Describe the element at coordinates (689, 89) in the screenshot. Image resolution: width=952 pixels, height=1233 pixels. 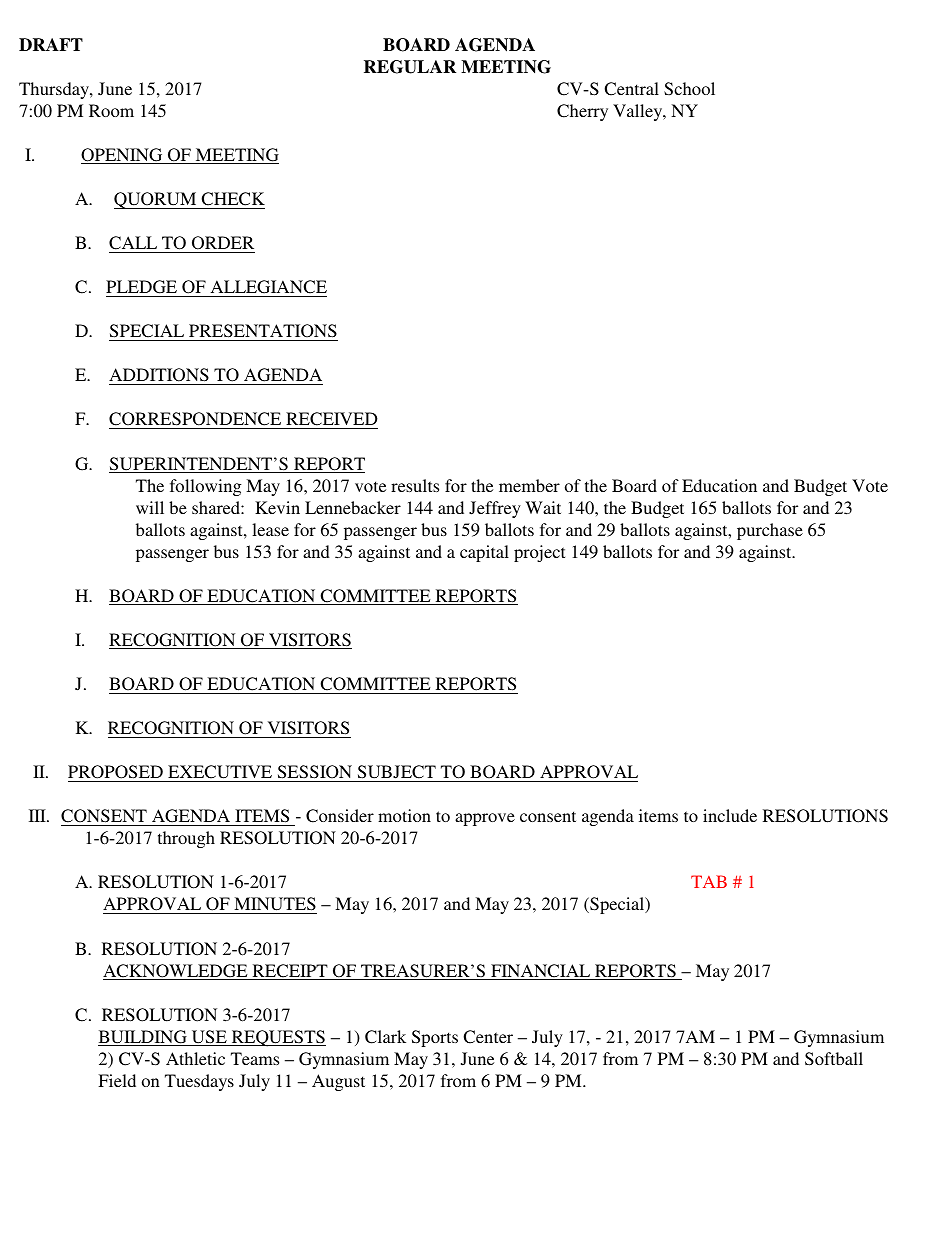
I see `School` at that location.
